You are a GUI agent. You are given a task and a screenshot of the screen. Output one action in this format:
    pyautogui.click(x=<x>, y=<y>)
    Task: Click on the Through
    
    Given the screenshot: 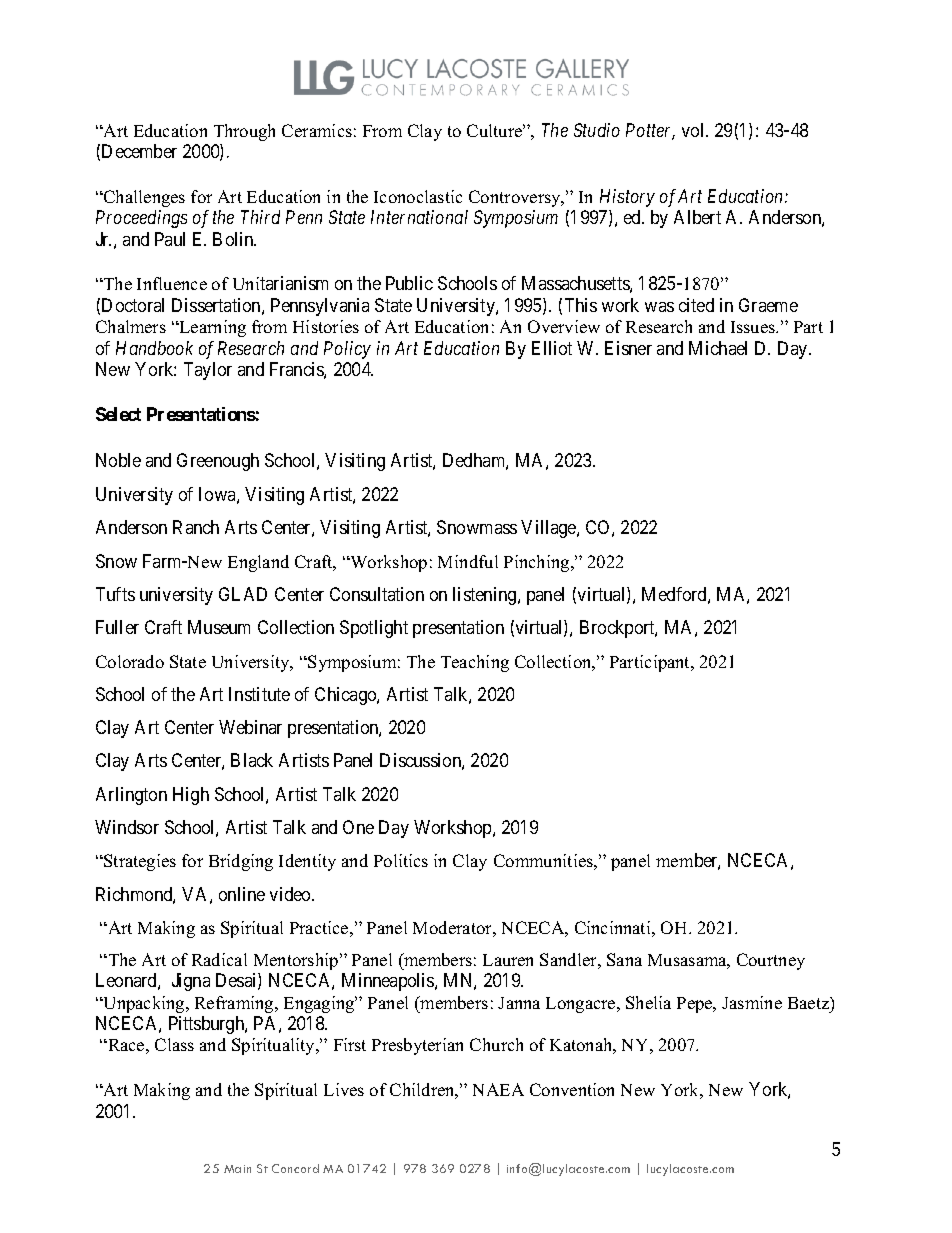 What is the action you would take?
    pyautogui.click(x=244, y=132)
